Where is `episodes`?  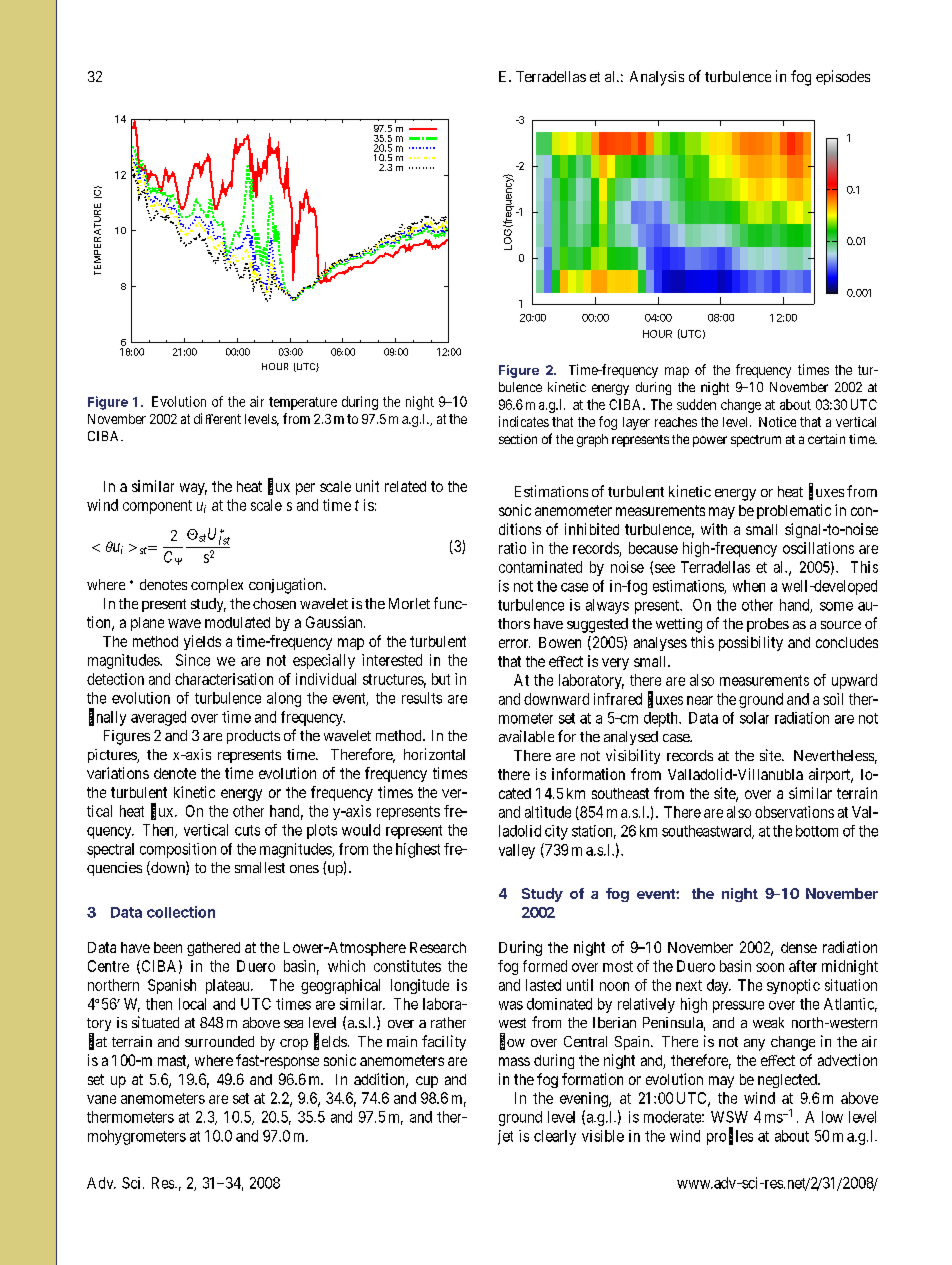 episodes is located at coordinates (843, 77).
